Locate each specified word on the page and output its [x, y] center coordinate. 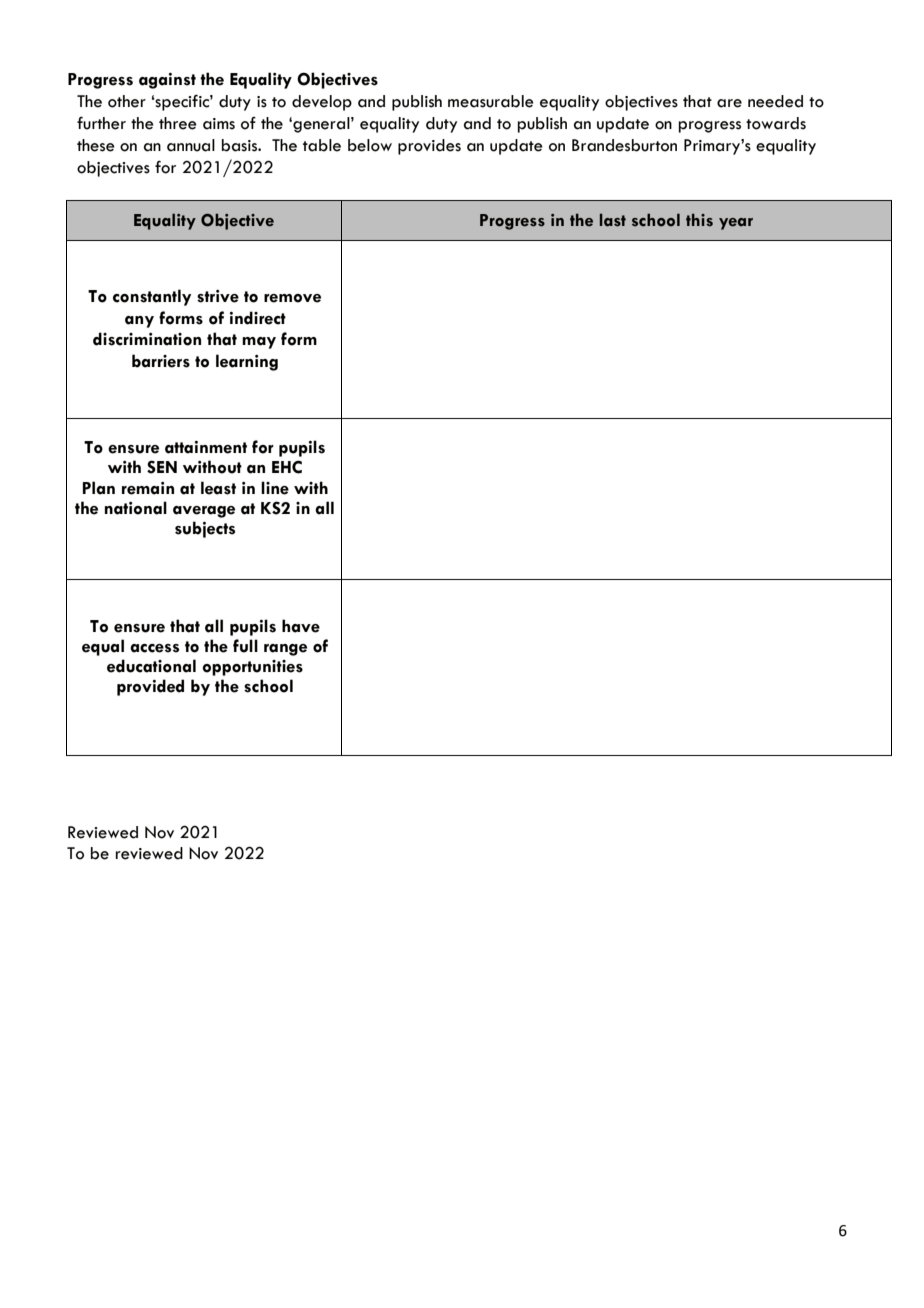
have [301, 626]
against [167, 81]
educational [151, 666]
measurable [491, 101]
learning [247, 362]
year [736, 224]
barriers [161, 361]
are [729, 103]
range [285, 650]
